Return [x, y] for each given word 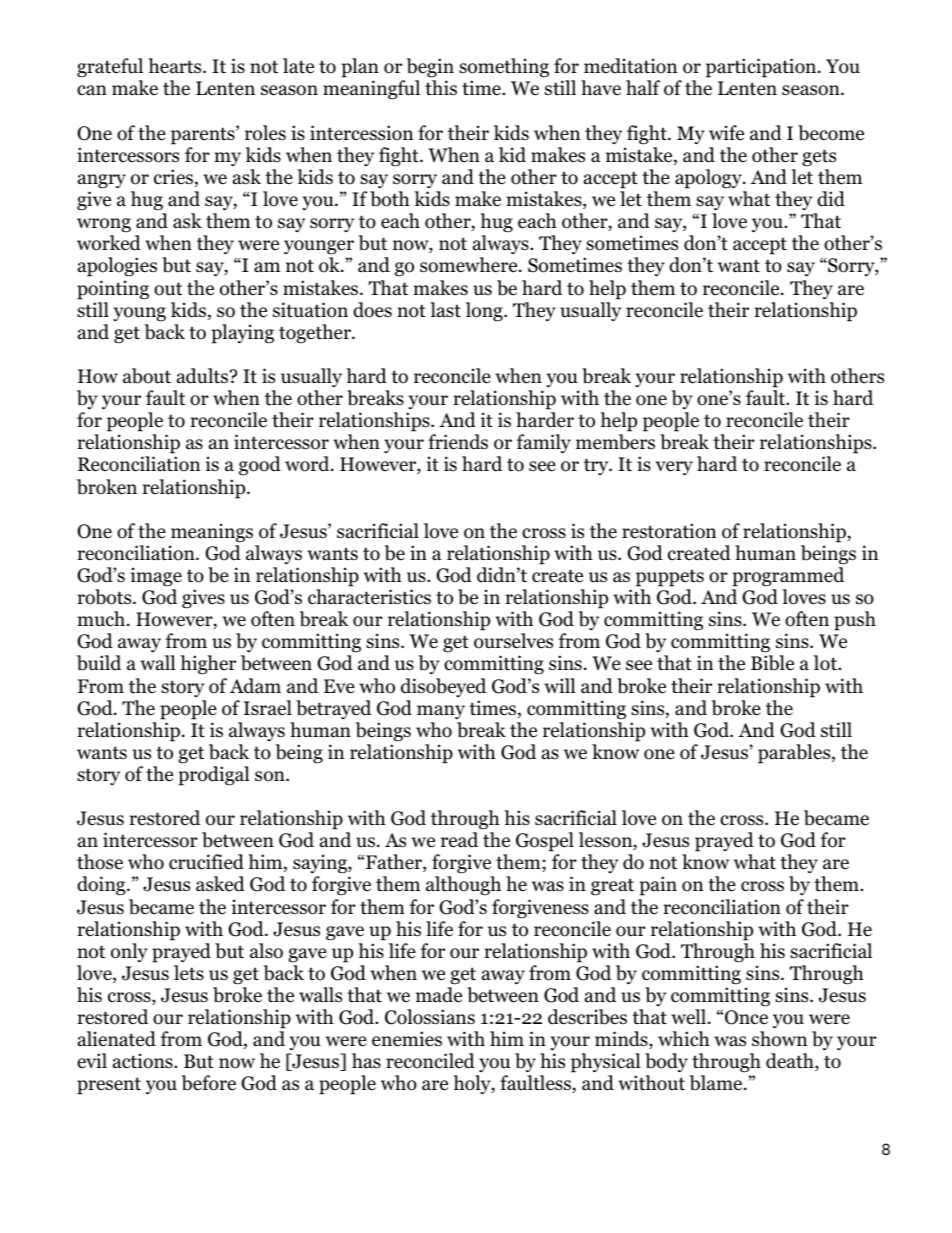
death [791, 1062]
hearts [176, 66]
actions [144, 1061]
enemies [407, 1039]
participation [762, 68]
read [459, 840]
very [674, 468]
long [485, 312]
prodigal [214, 776]
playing [242, 334]
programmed [788, 577]
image [156, 577]
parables [795, 754]
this [441, 88]
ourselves [513, 641]
